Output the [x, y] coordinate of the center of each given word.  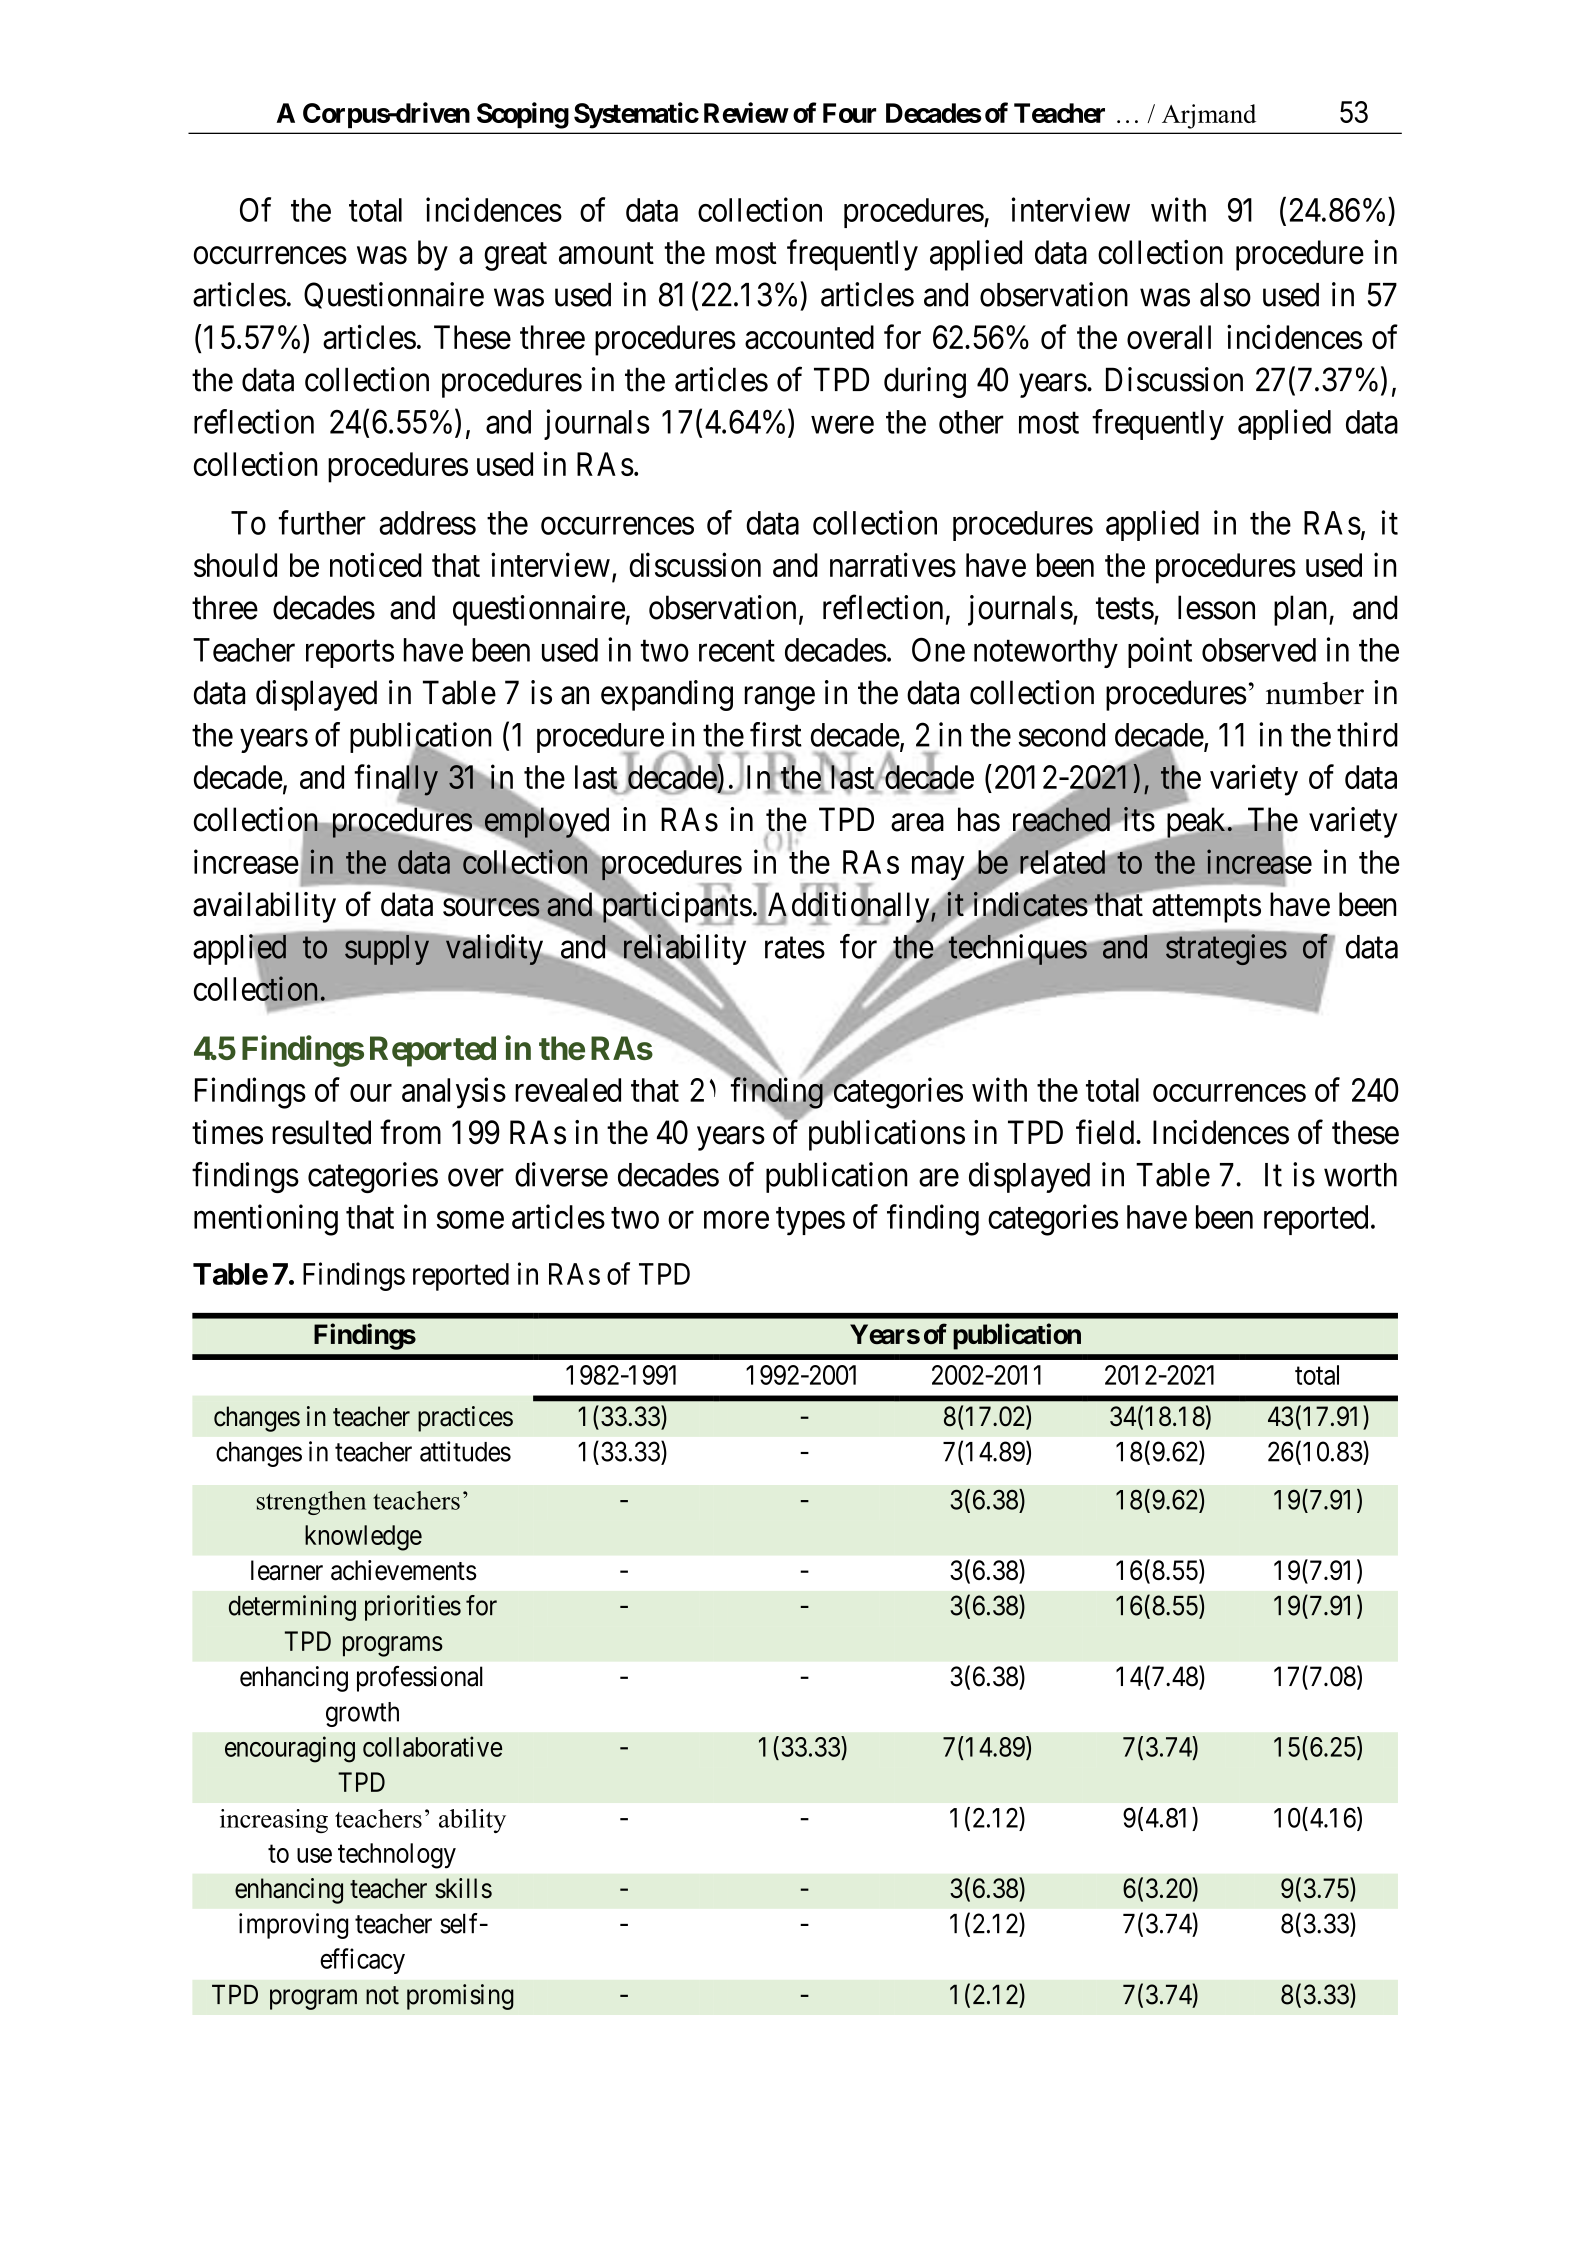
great [515, 257]
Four [849, 113]
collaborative [432, 1746]
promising [460, 1997]
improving [293, 1926]
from [410, 1132]
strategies [1226, 949]
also [1225, 295]
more [736, 1220]
